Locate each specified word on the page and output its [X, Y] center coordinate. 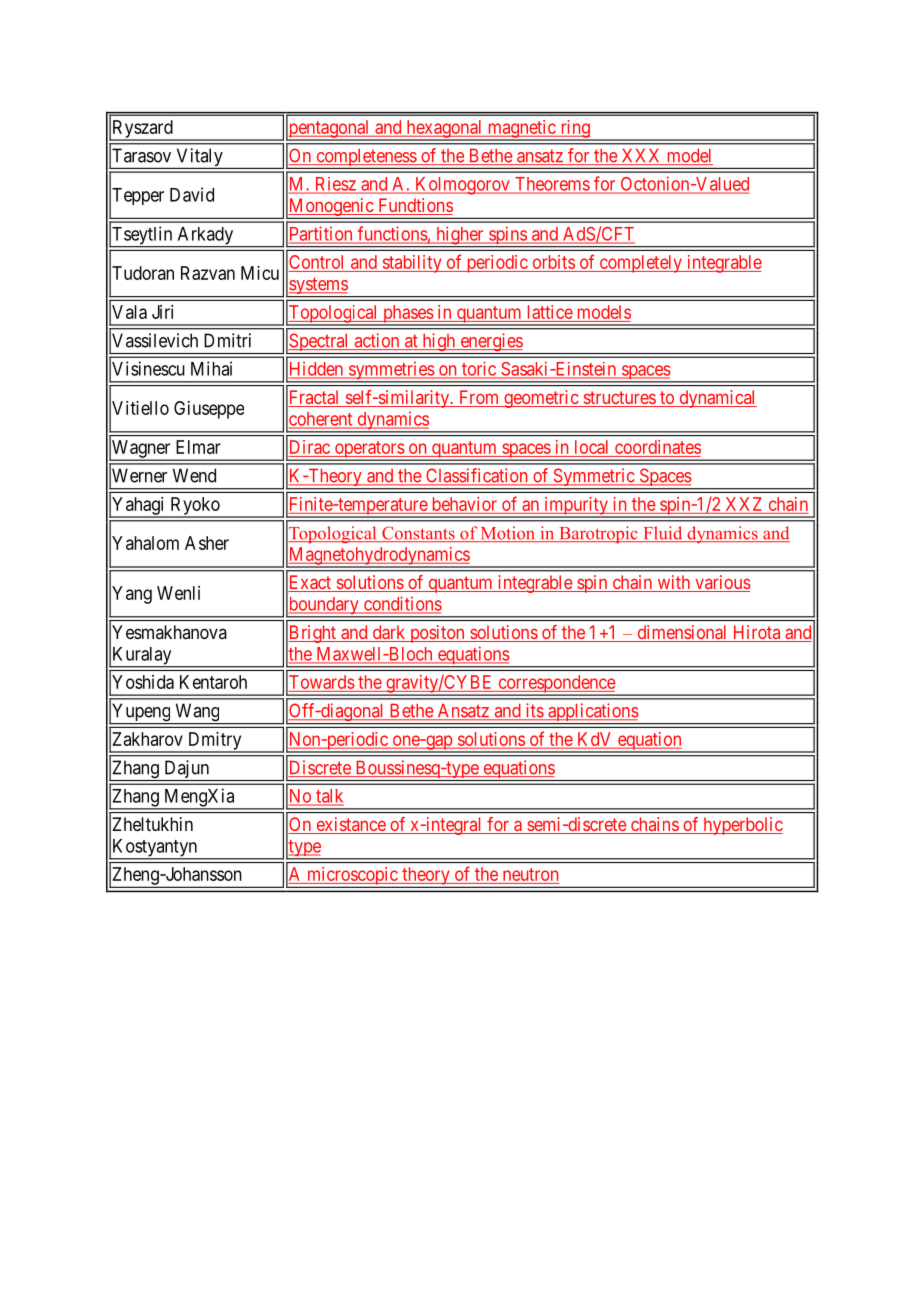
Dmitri [227, 340]
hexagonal [444, 130]
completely [640, 264]
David [192, 194]
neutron [530, 874]
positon [437, 634]
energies [491, 343]
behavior [465, 504]
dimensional [682, 633]
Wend [194, 475]
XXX [641, 156]
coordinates [658, 447]
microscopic [352, 877]
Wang [197, 713]
